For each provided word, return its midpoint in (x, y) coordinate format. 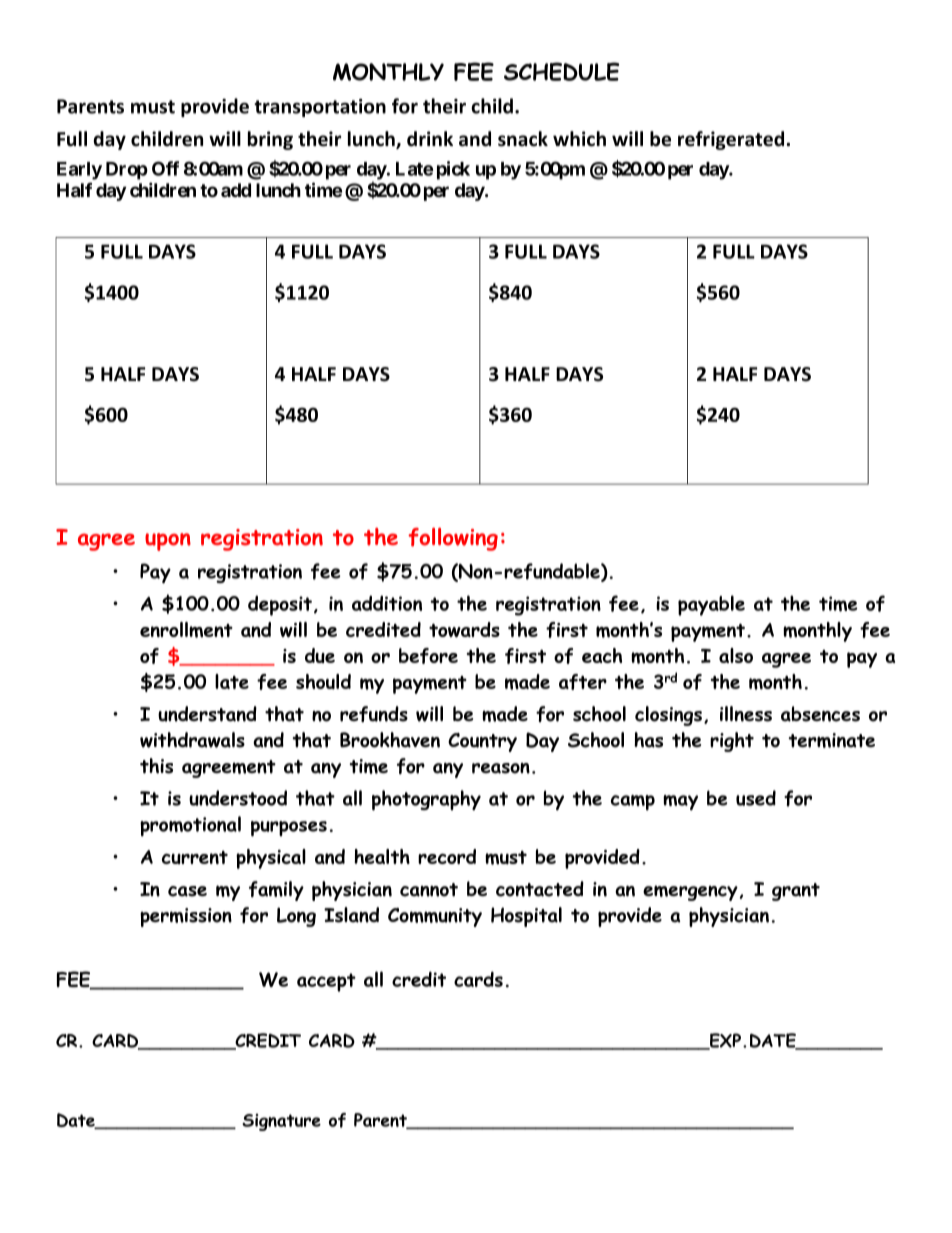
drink (430, 139)
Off (165, 168)
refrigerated (731, 140)
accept (326, 982)
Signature (281, 1122)
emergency (690, 893)
